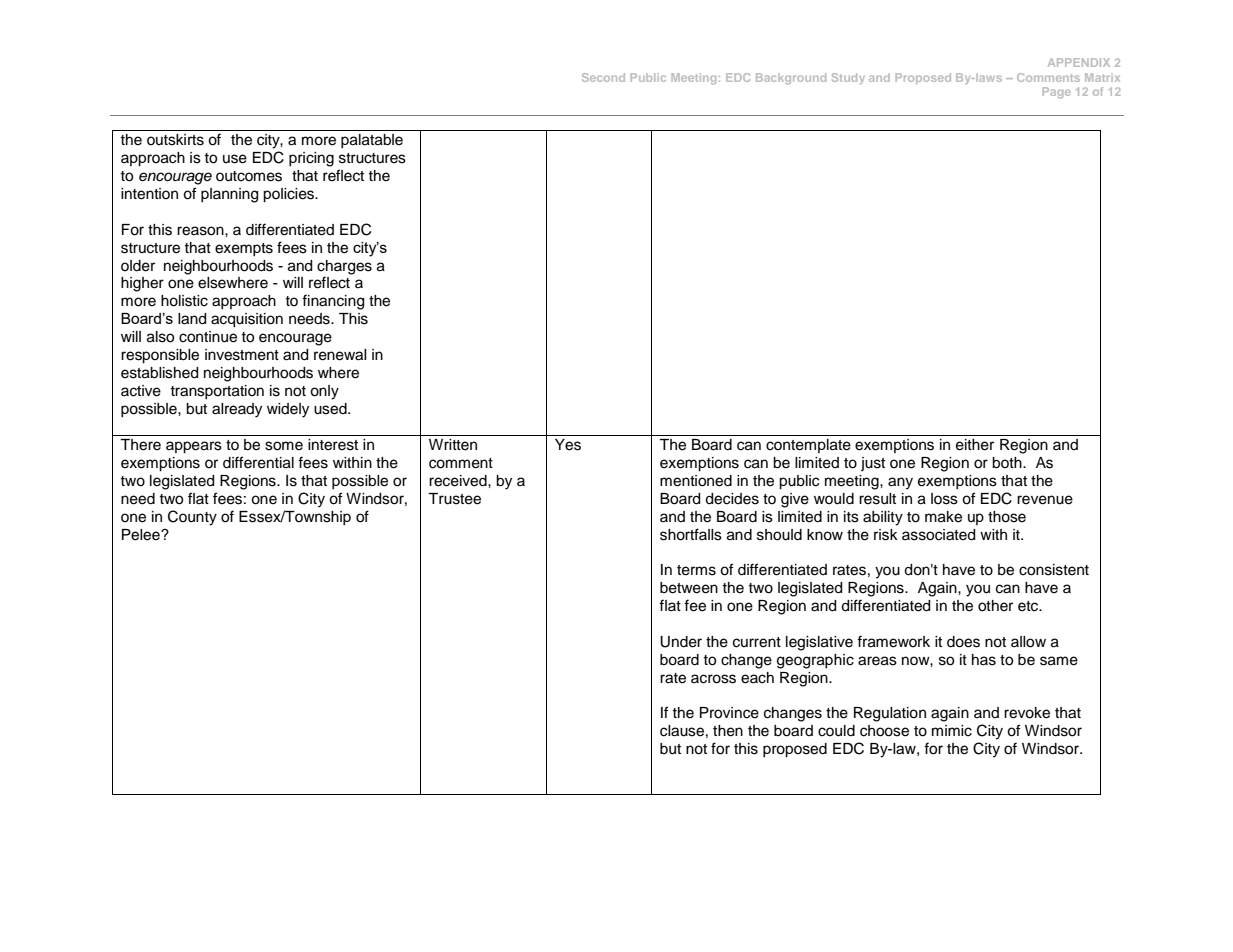  What do you see at coordinates (1027, 713) in the page?
I see `revoke` at bounding box center [1027, 713].
